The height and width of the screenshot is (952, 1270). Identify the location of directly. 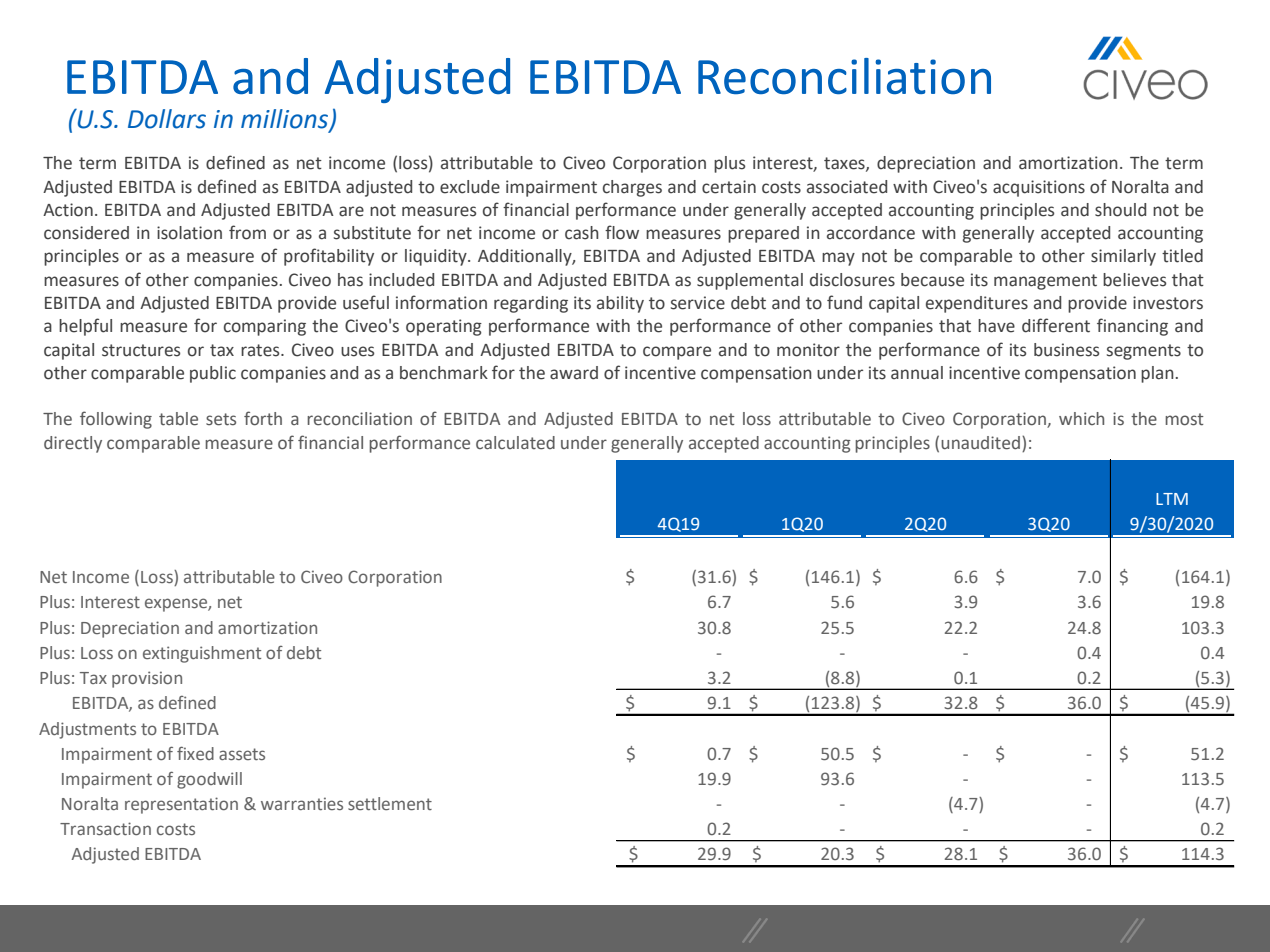
(73, 444).
